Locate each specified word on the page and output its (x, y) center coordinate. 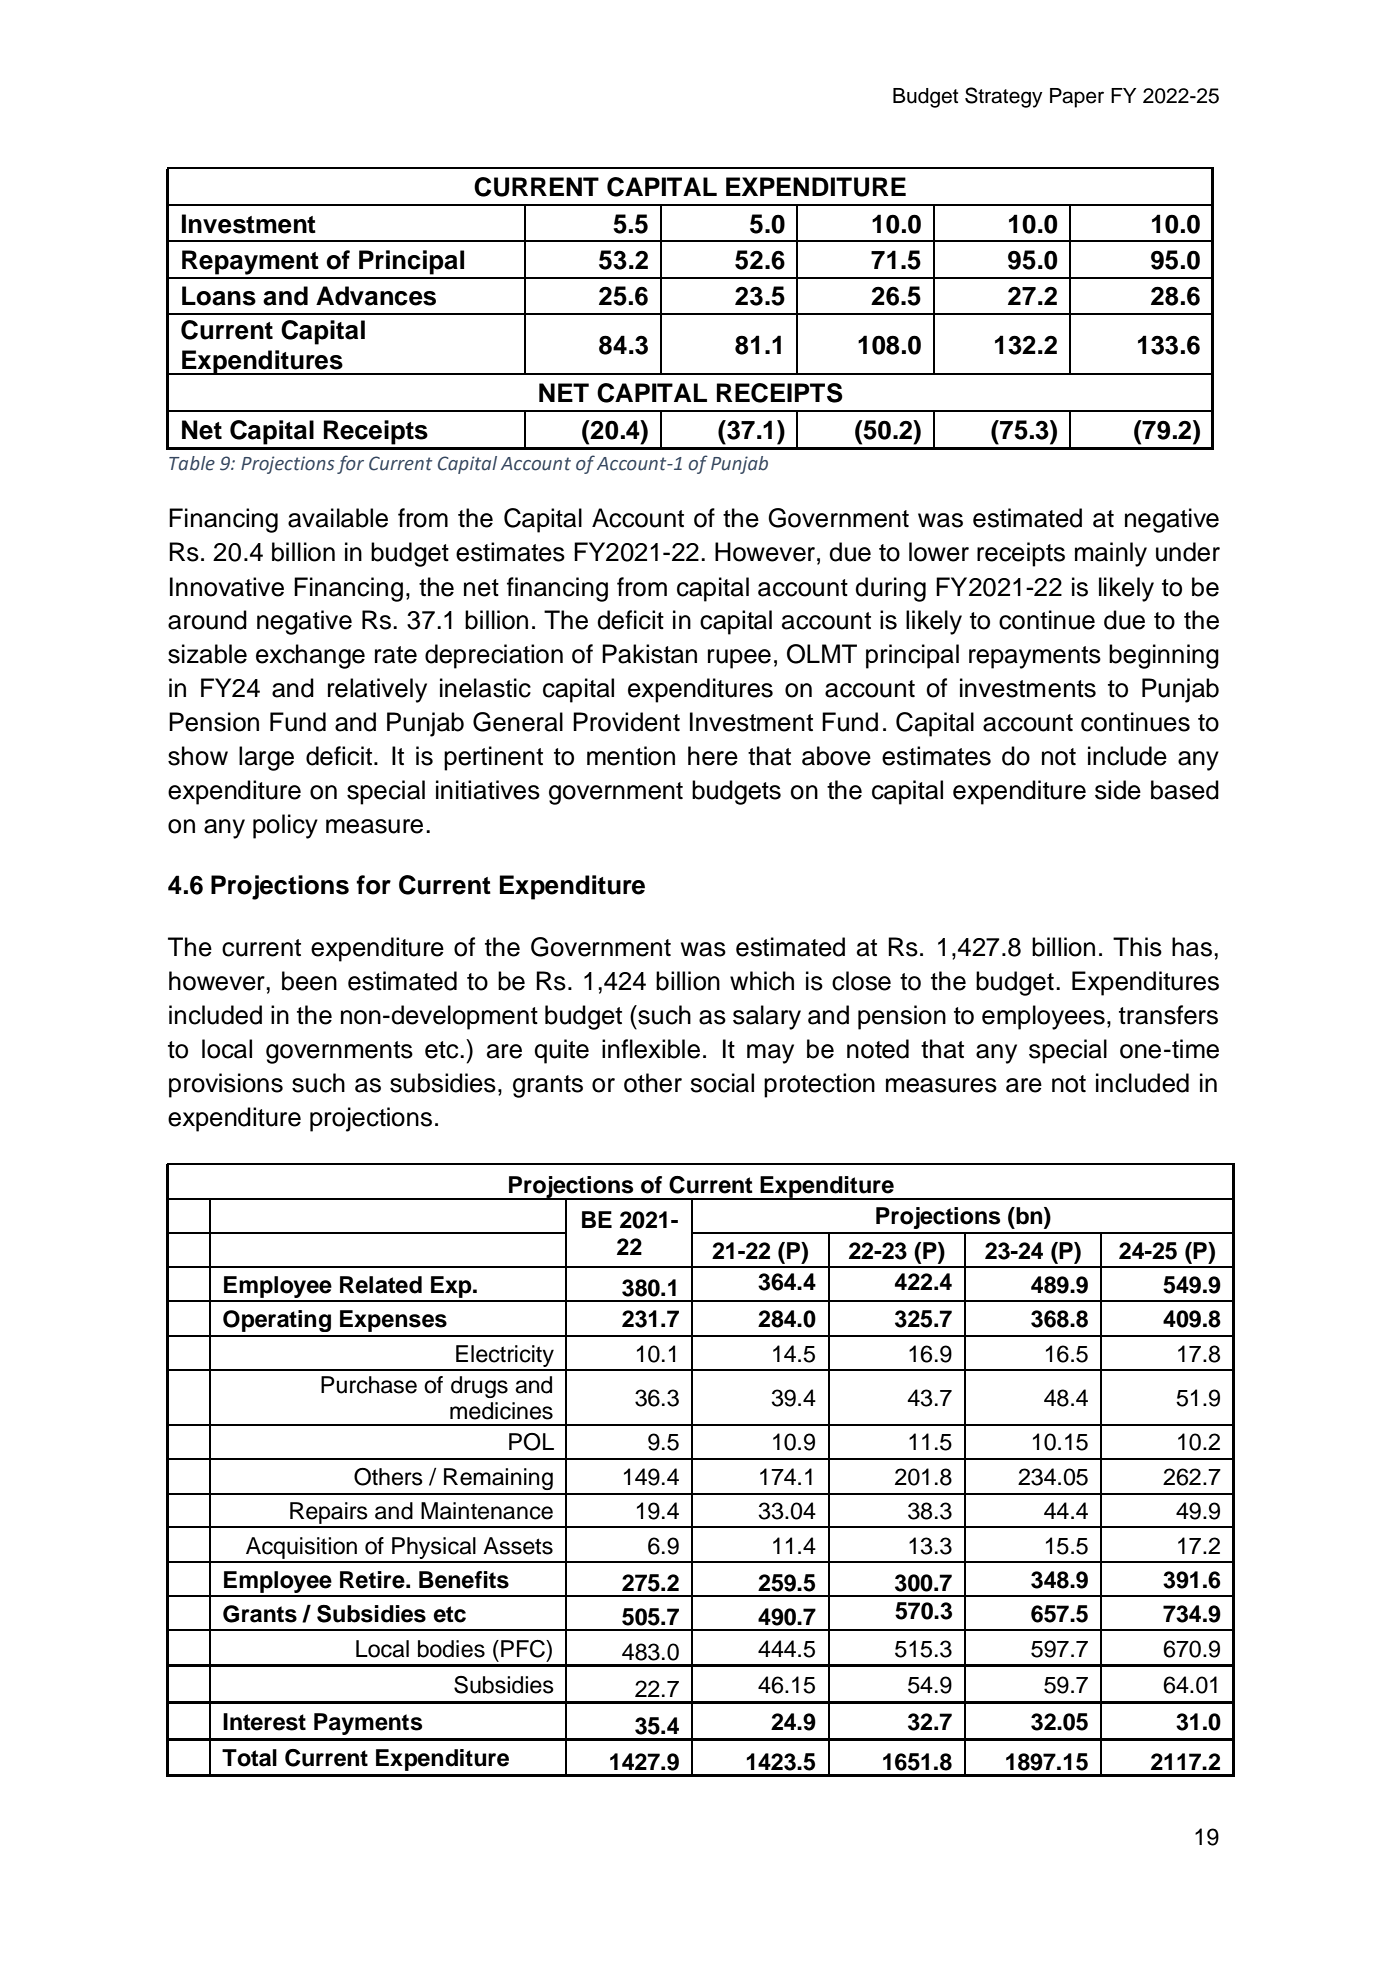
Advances (376, 296)
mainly (1111, 554)
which (762, 981)
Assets (518, 1546)
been (309, 981)
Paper (1077, 98)
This (1137, 947)
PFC (524, 1649)
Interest (264, 1722)
